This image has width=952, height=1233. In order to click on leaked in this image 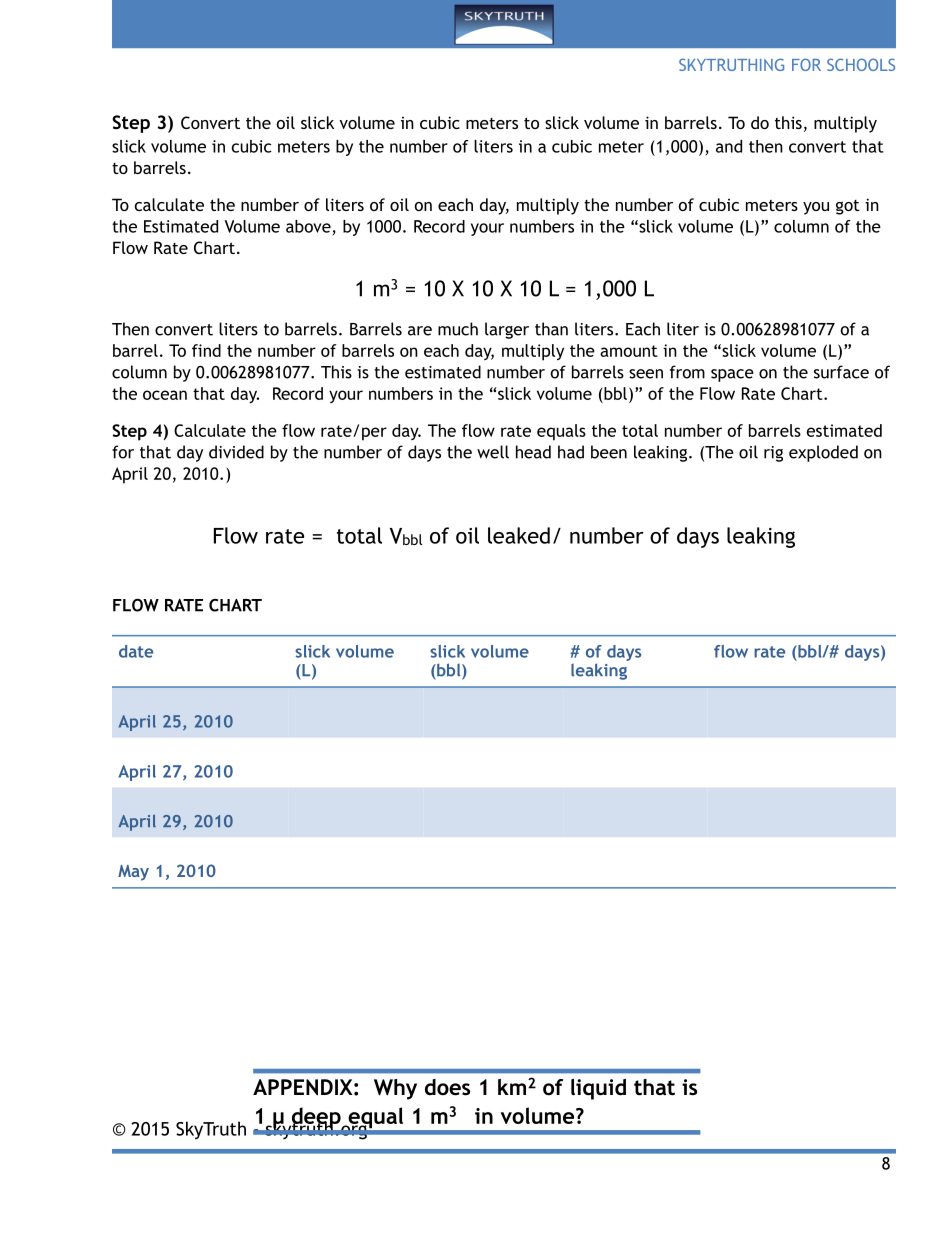, I will do `click(519, 535)`.
